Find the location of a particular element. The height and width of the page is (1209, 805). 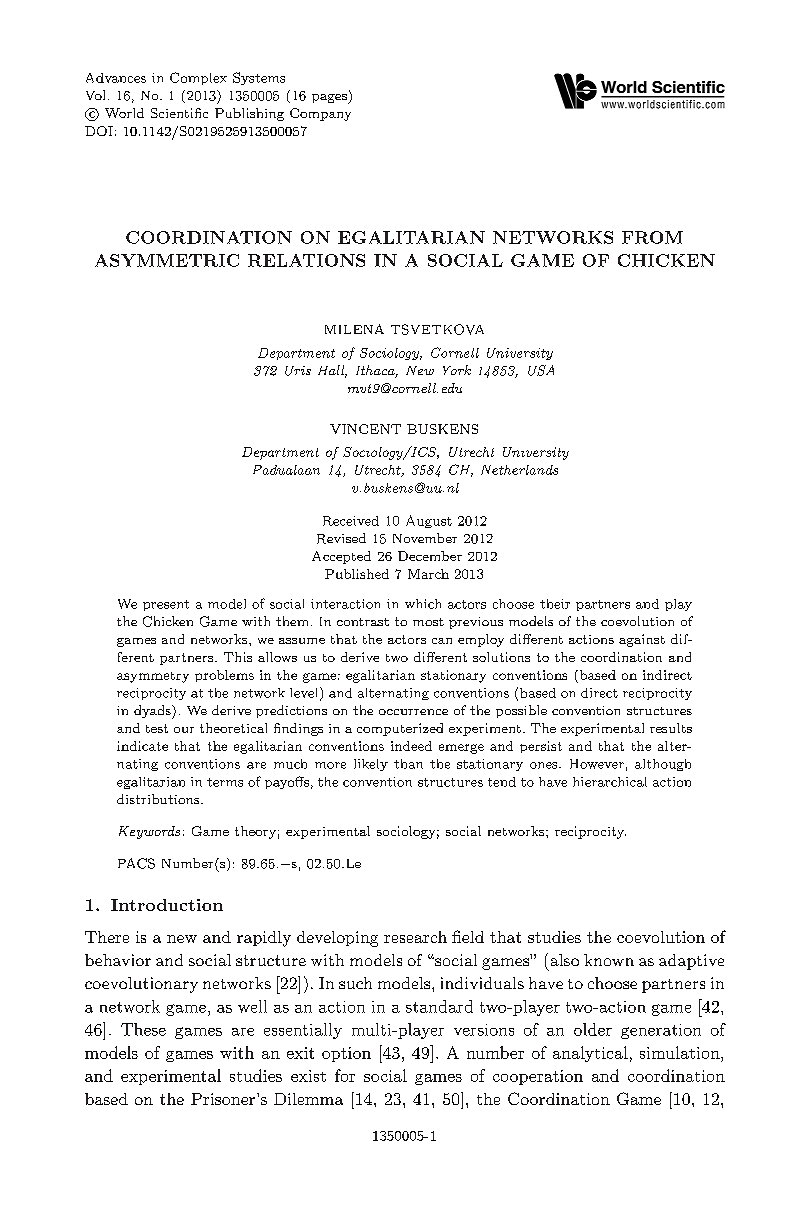

pages is located at coordinates (330, 99).
